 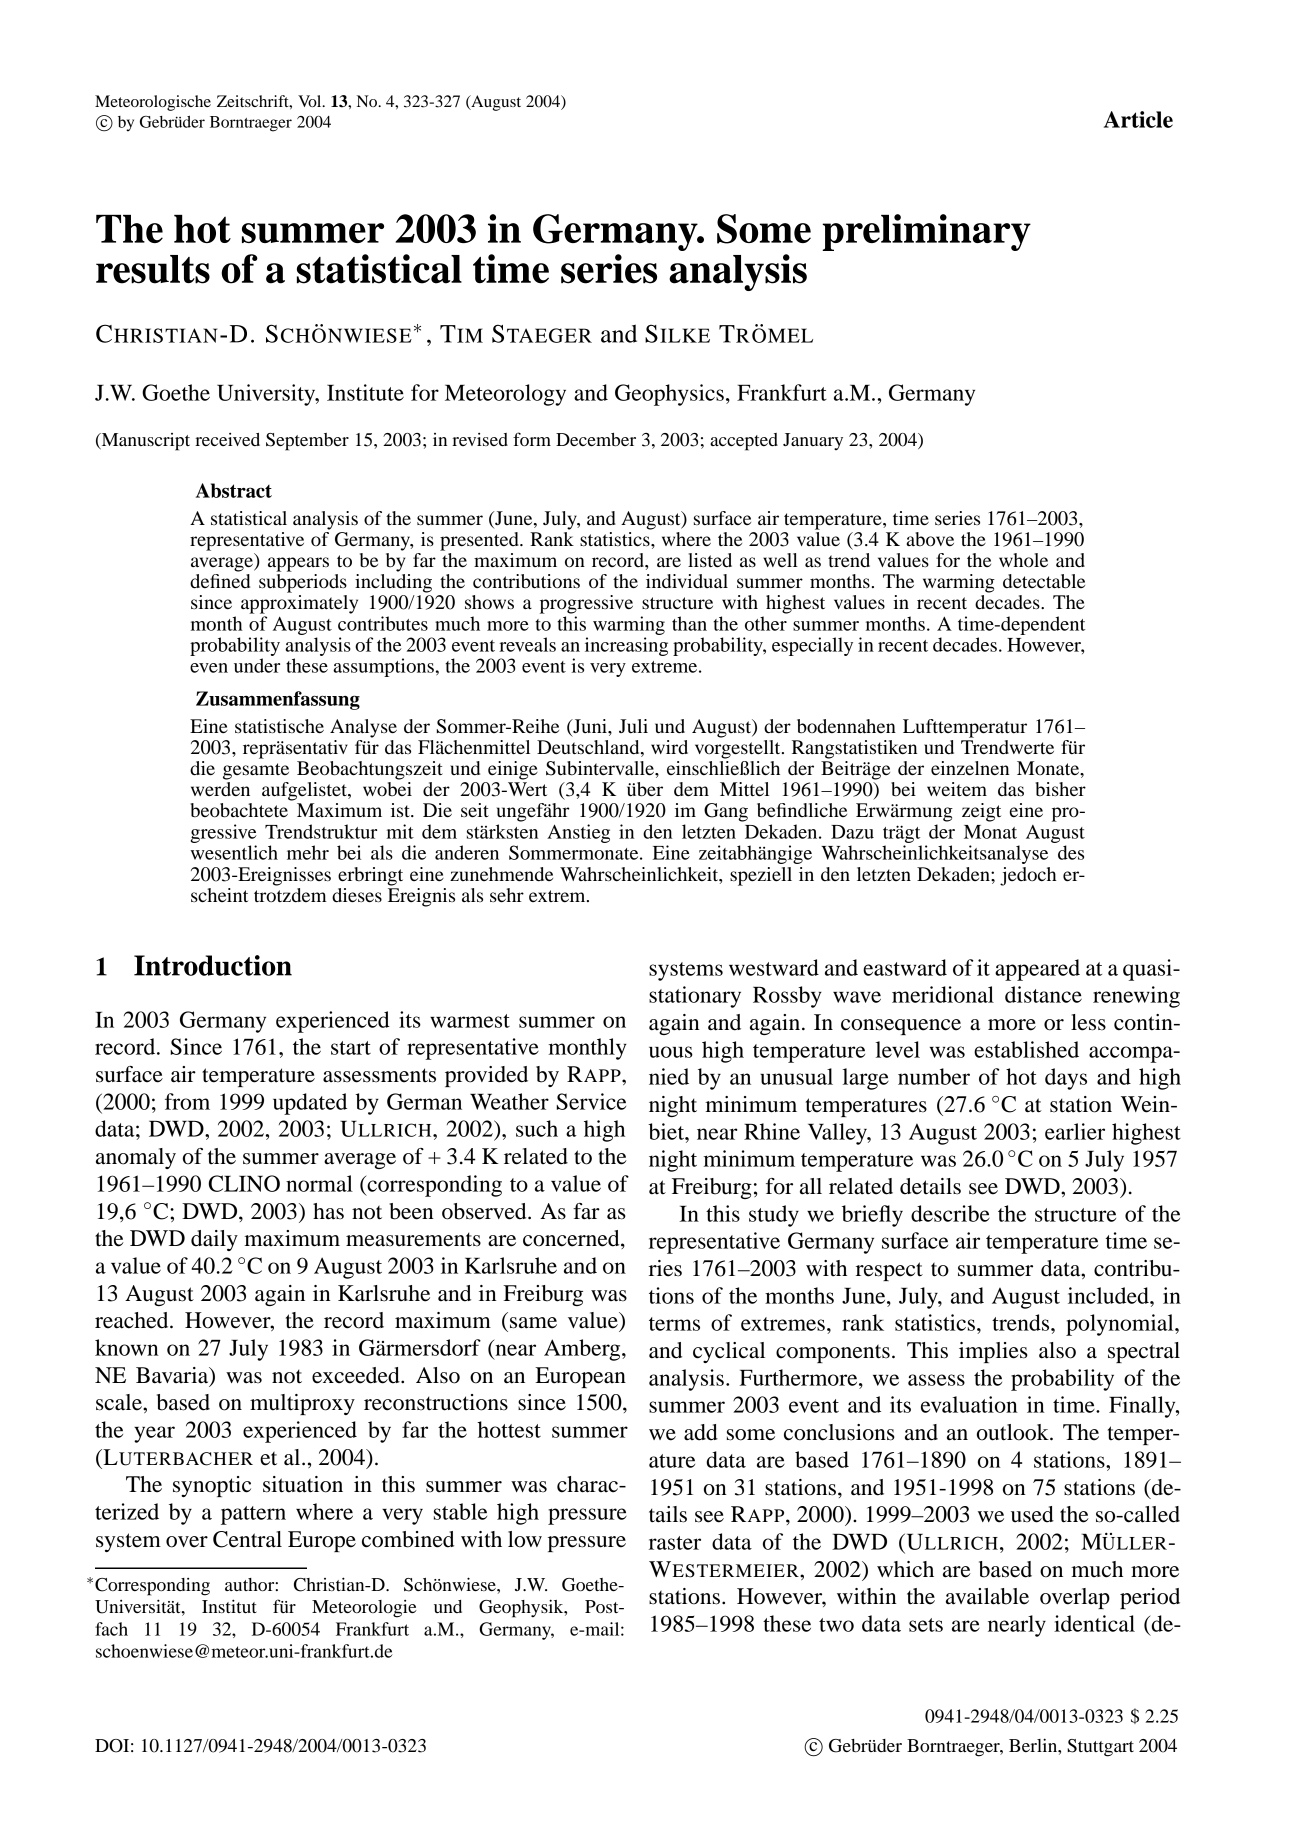 I want to click on Vol, so click(x=311, y=101).
